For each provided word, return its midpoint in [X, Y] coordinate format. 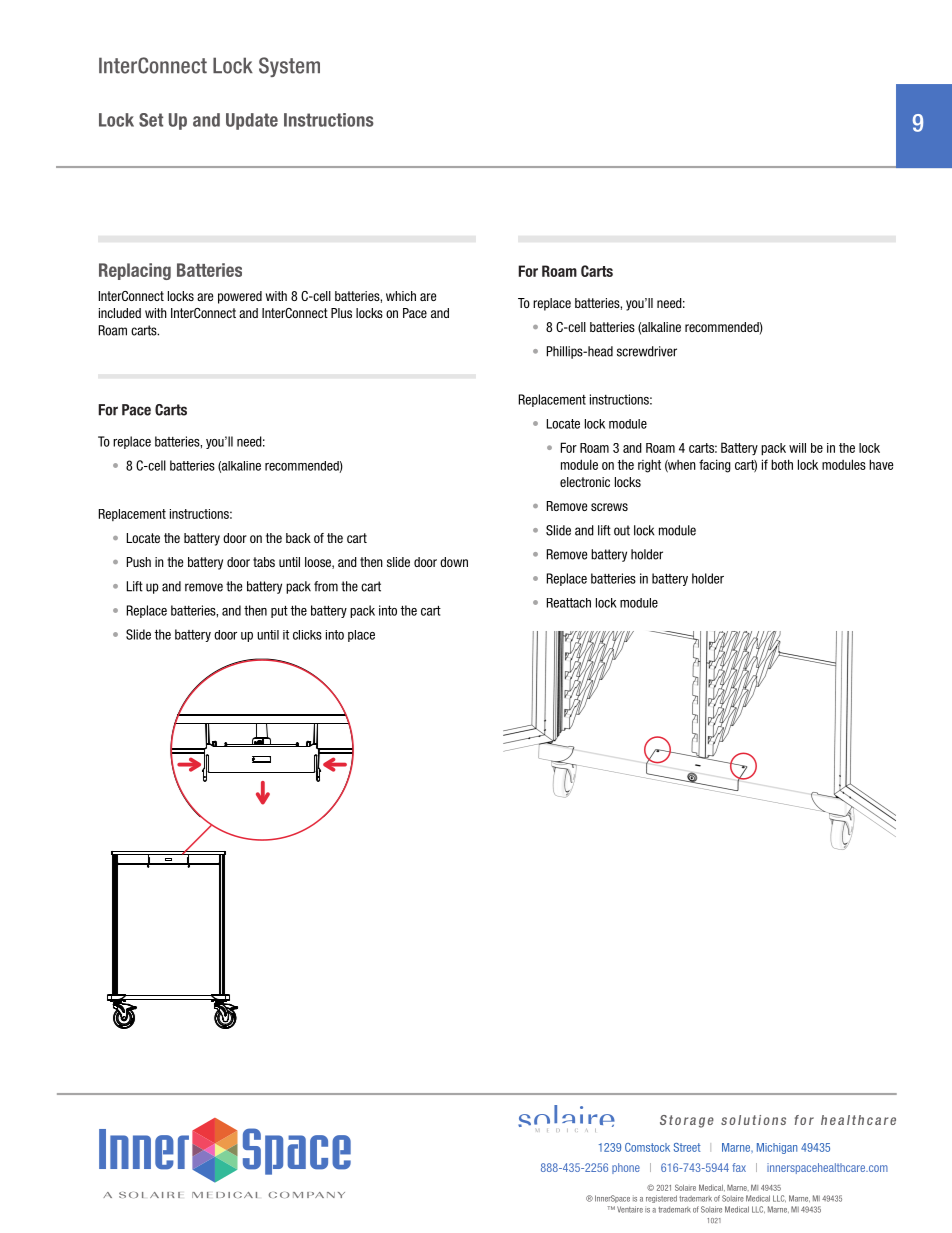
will [797, 448]
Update [252, 121]
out [622, 530]
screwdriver [647, 351]
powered [240, 297]
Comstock [647, 1147]
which [401, 296]
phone [626, 1168]
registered [661, 1199]
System [289, 67]
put [279, 611]
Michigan [777, 1148]
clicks [307, 635]
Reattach [569, 603]
